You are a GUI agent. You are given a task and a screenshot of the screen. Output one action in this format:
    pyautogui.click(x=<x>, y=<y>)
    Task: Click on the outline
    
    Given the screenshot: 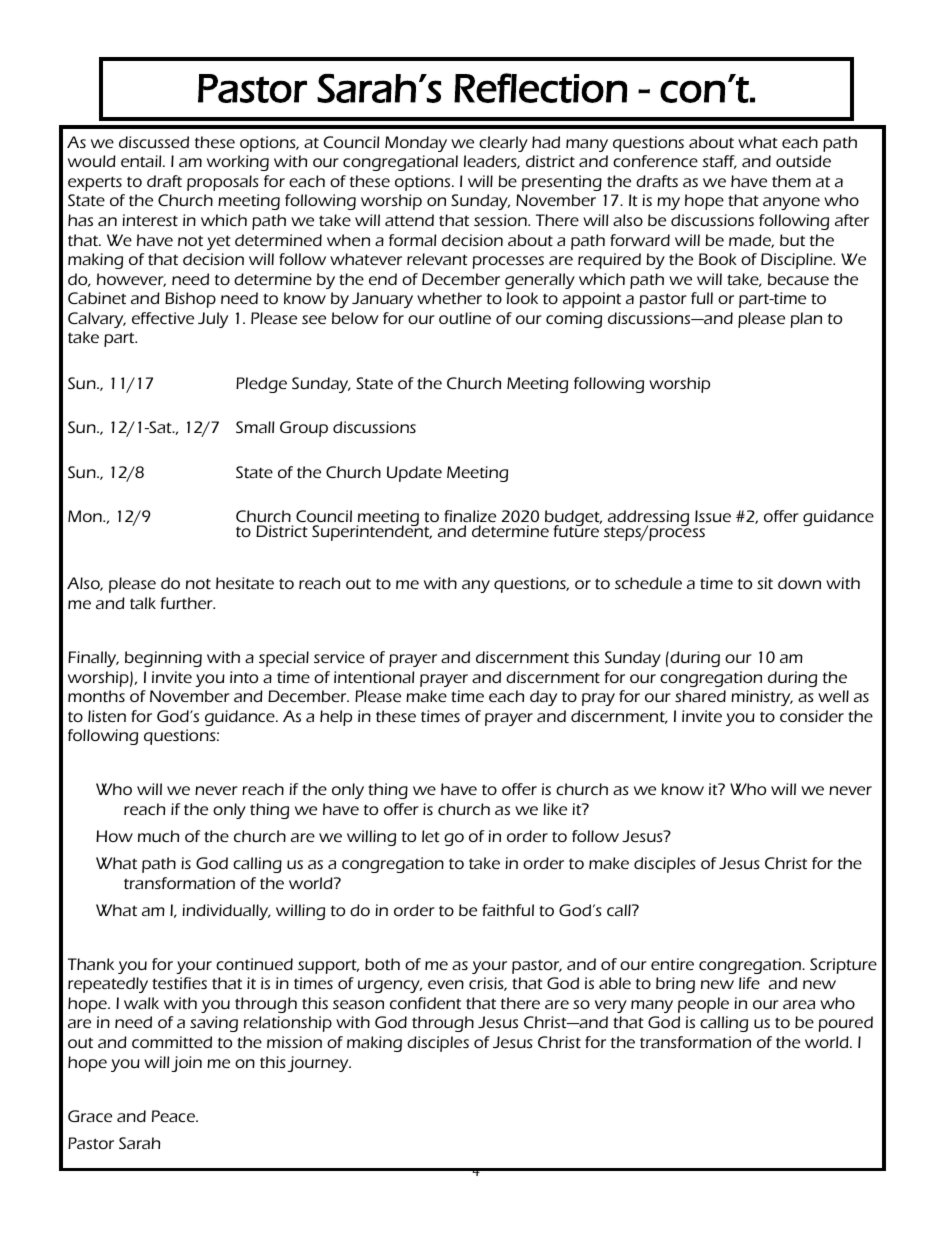 What is the action you would take?
    pyautogui.click(x=465, y=318)
